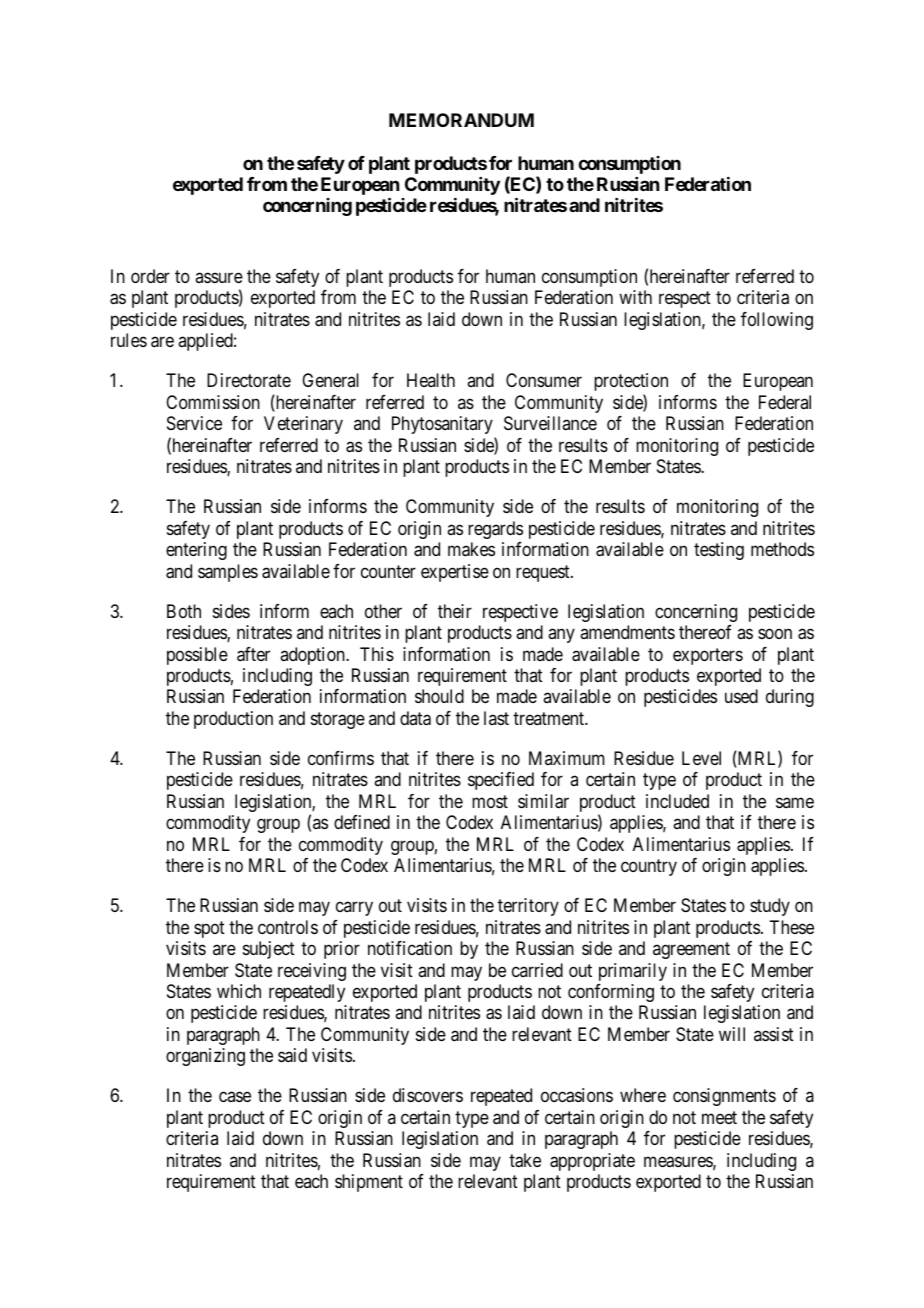  Describe the element at coordinates (196, 551) in the screenshot. I see `entering` at that location.
